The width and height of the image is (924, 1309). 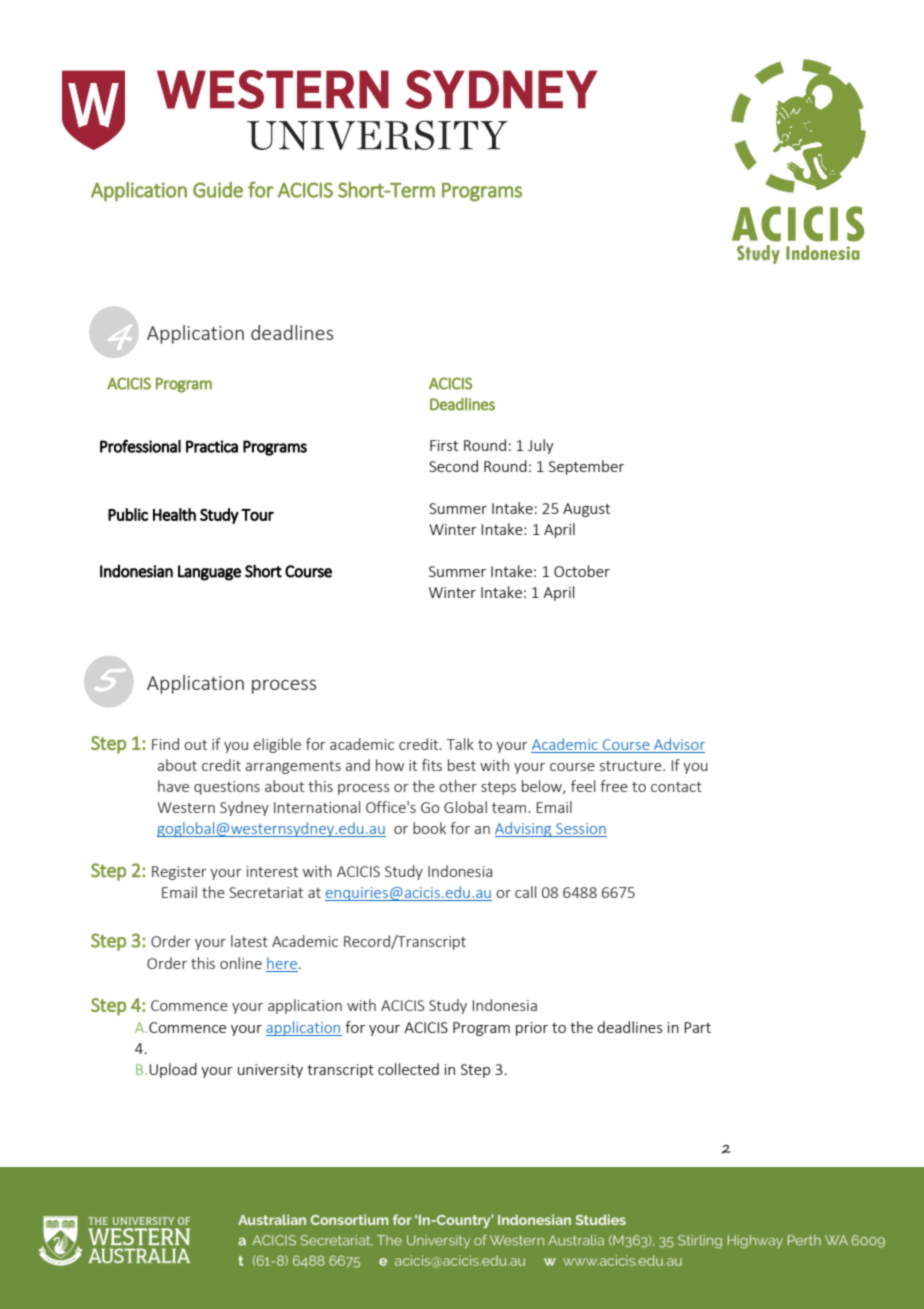 I want to click on book, so click(x=429, y=828).
